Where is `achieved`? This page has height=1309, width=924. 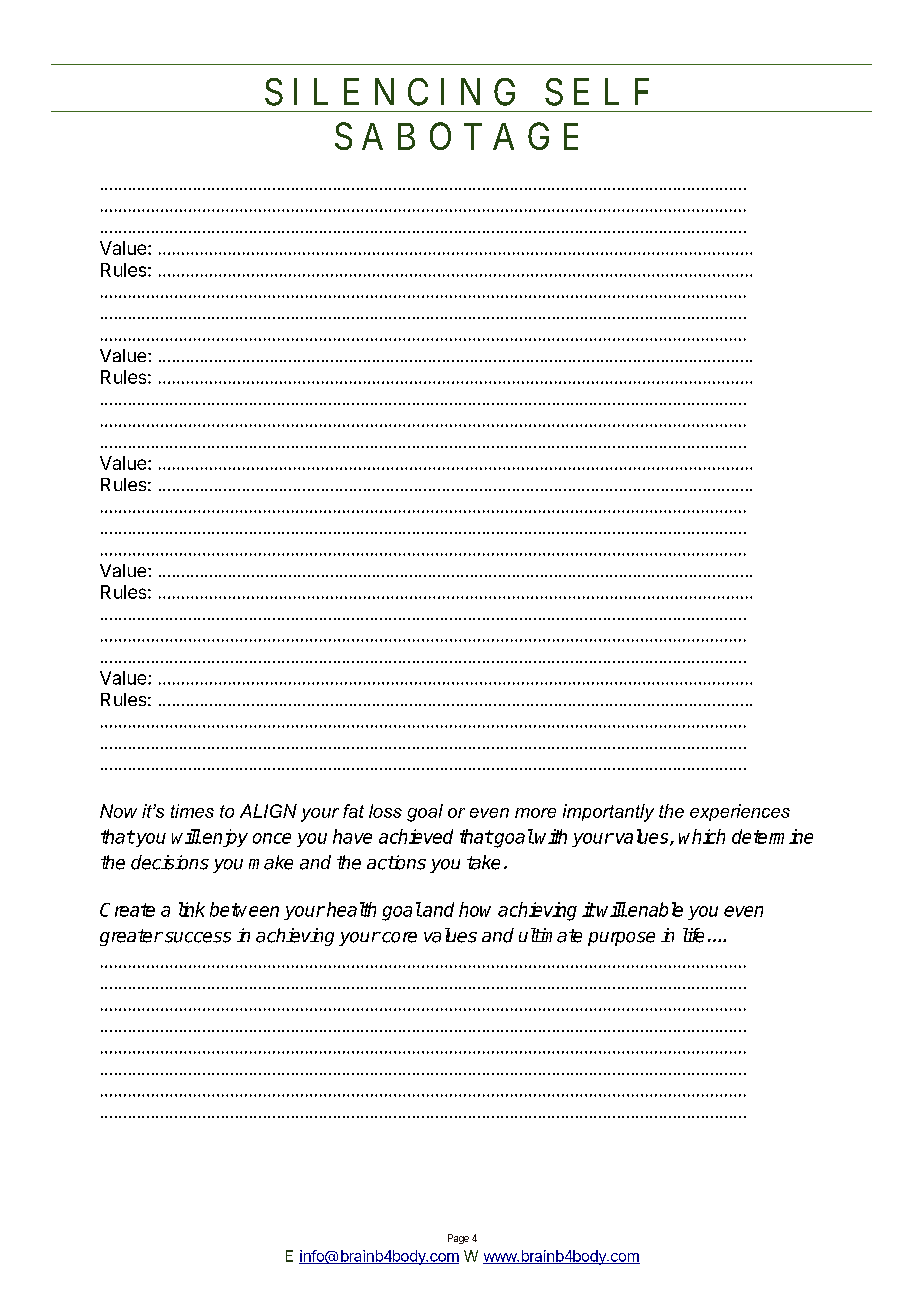 achieved is located at coordinates (416, 836).
